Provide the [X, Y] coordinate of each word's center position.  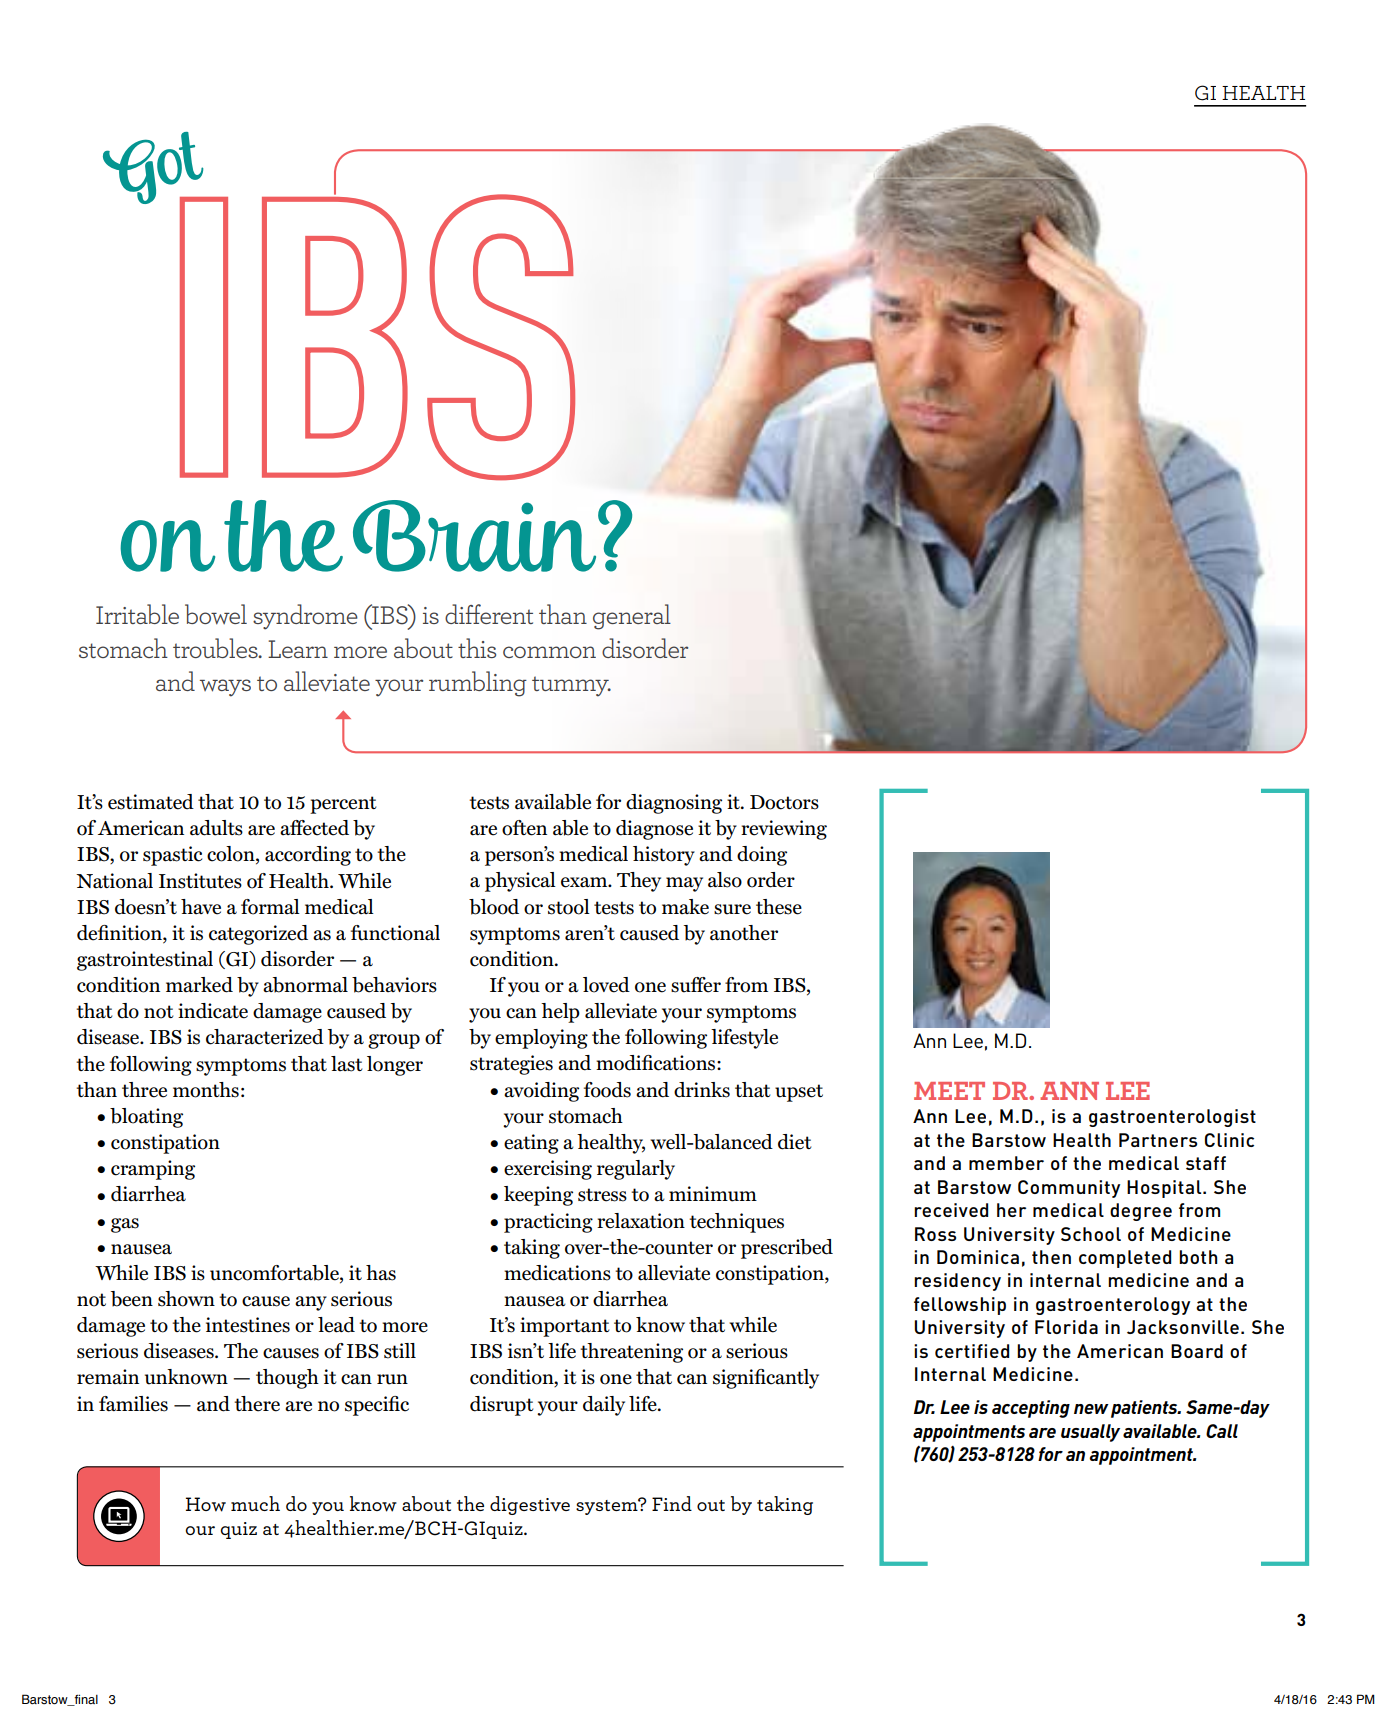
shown [186, 1299]
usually [1090, 1433]
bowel [216, 614]
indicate [213, 1011]
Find [672, 1503]
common [549, 652]
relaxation [641, 1221]
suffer [696, 985]
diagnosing [674, 804]
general [632, 617]
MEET [949, 1091]
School [1091, 1234]
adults [216, 828]
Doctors [784, 802]
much [255, 1503]
